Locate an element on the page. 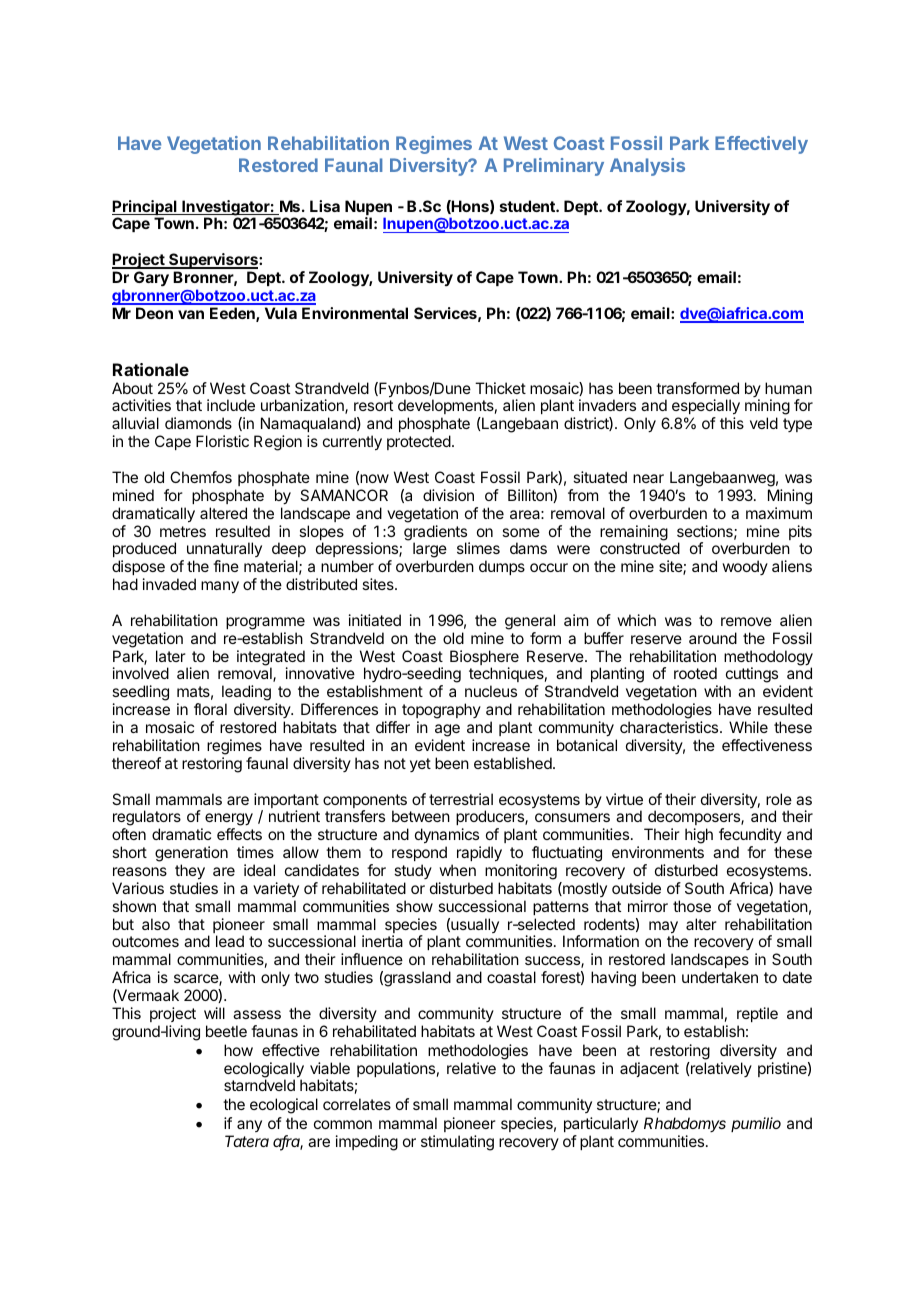 The image size is (924, 1308). those is located at coordinates (692, 906).
